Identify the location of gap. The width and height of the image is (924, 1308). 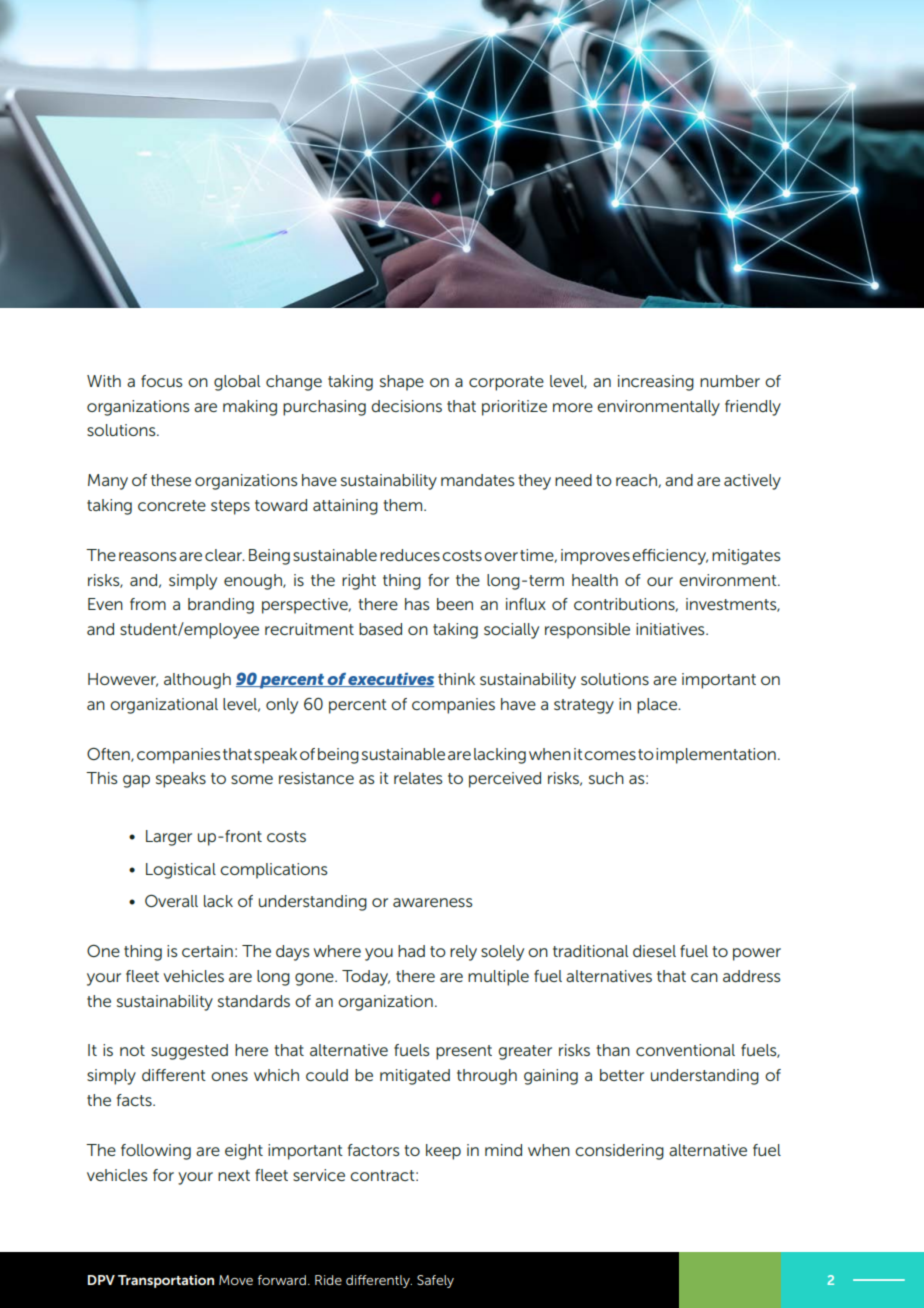
(136, 781).
